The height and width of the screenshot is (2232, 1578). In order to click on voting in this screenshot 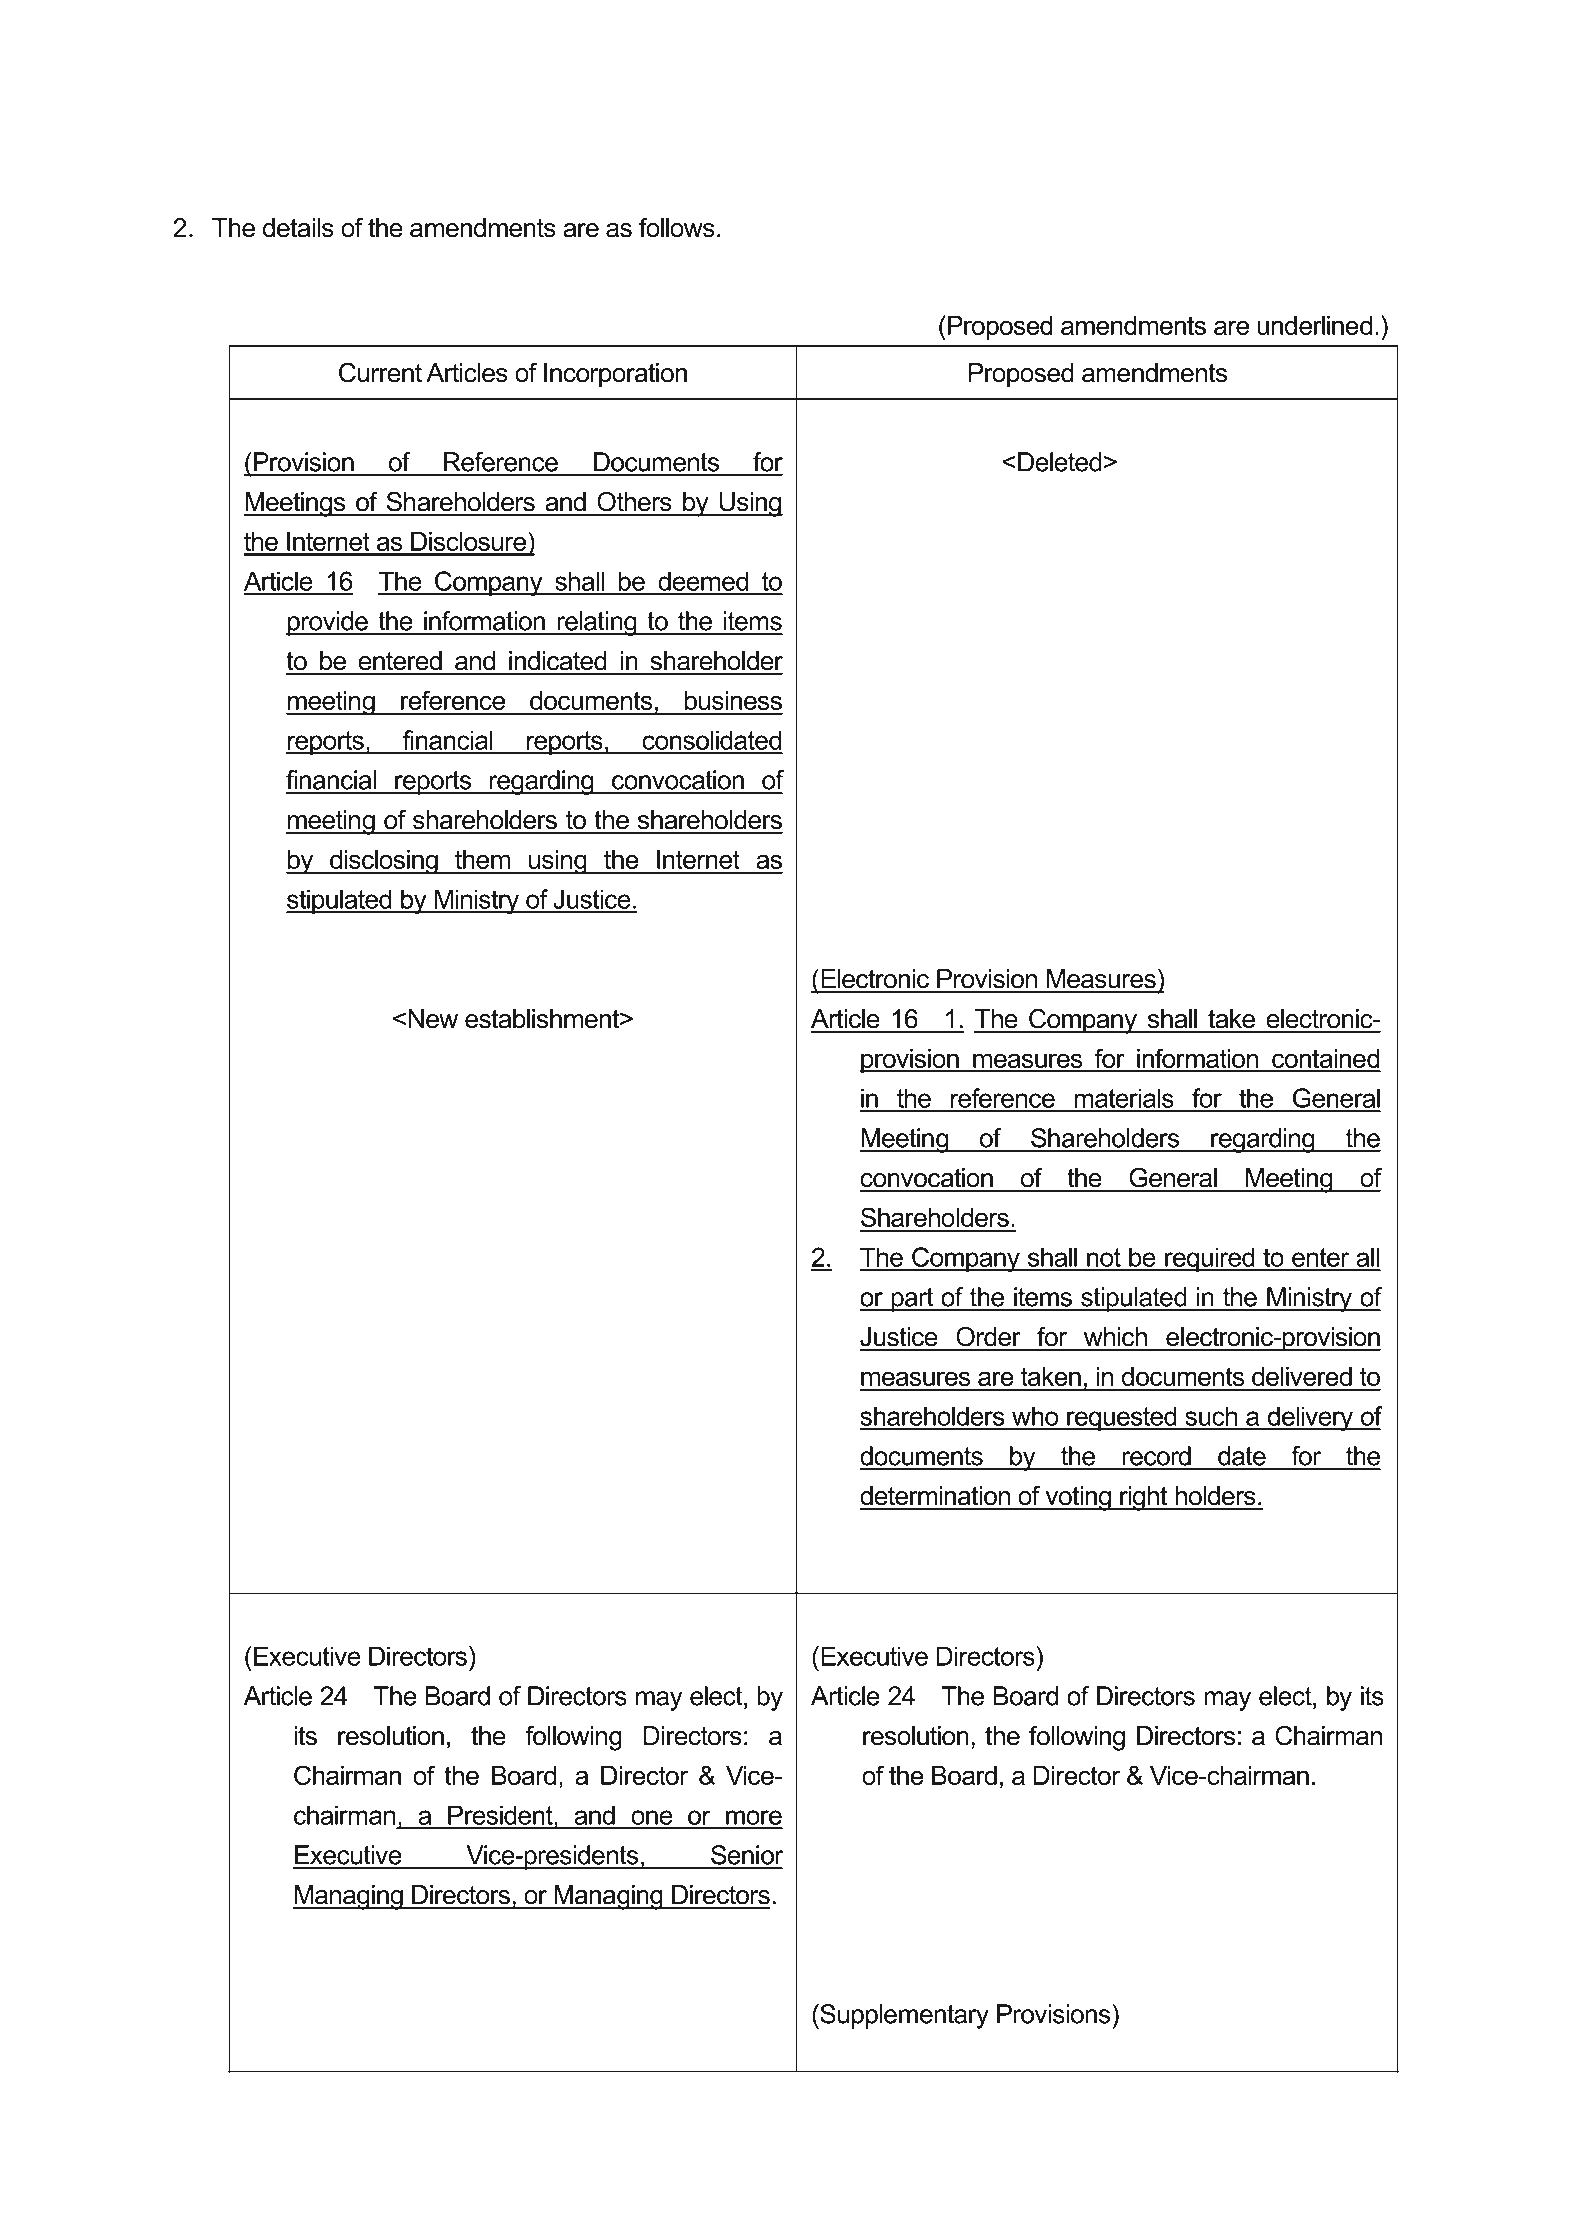, I will do `click(1078, 1498)`.
